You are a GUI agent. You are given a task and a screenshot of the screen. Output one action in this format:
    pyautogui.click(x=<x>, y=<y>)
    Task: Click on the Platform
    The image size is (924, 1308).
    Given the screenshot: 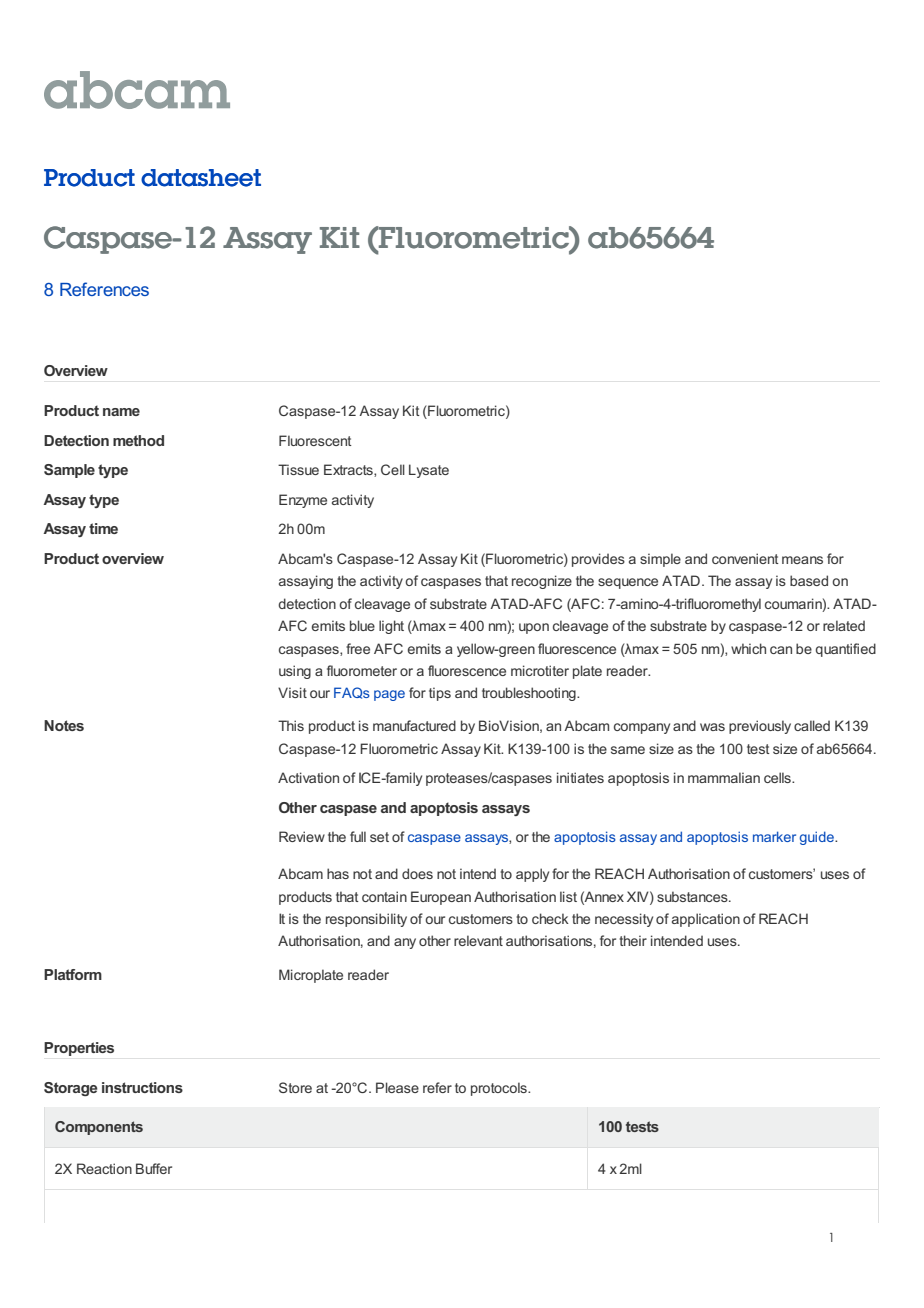 What is the action you would take?
    pyautogui.click(x=73, y=974)
